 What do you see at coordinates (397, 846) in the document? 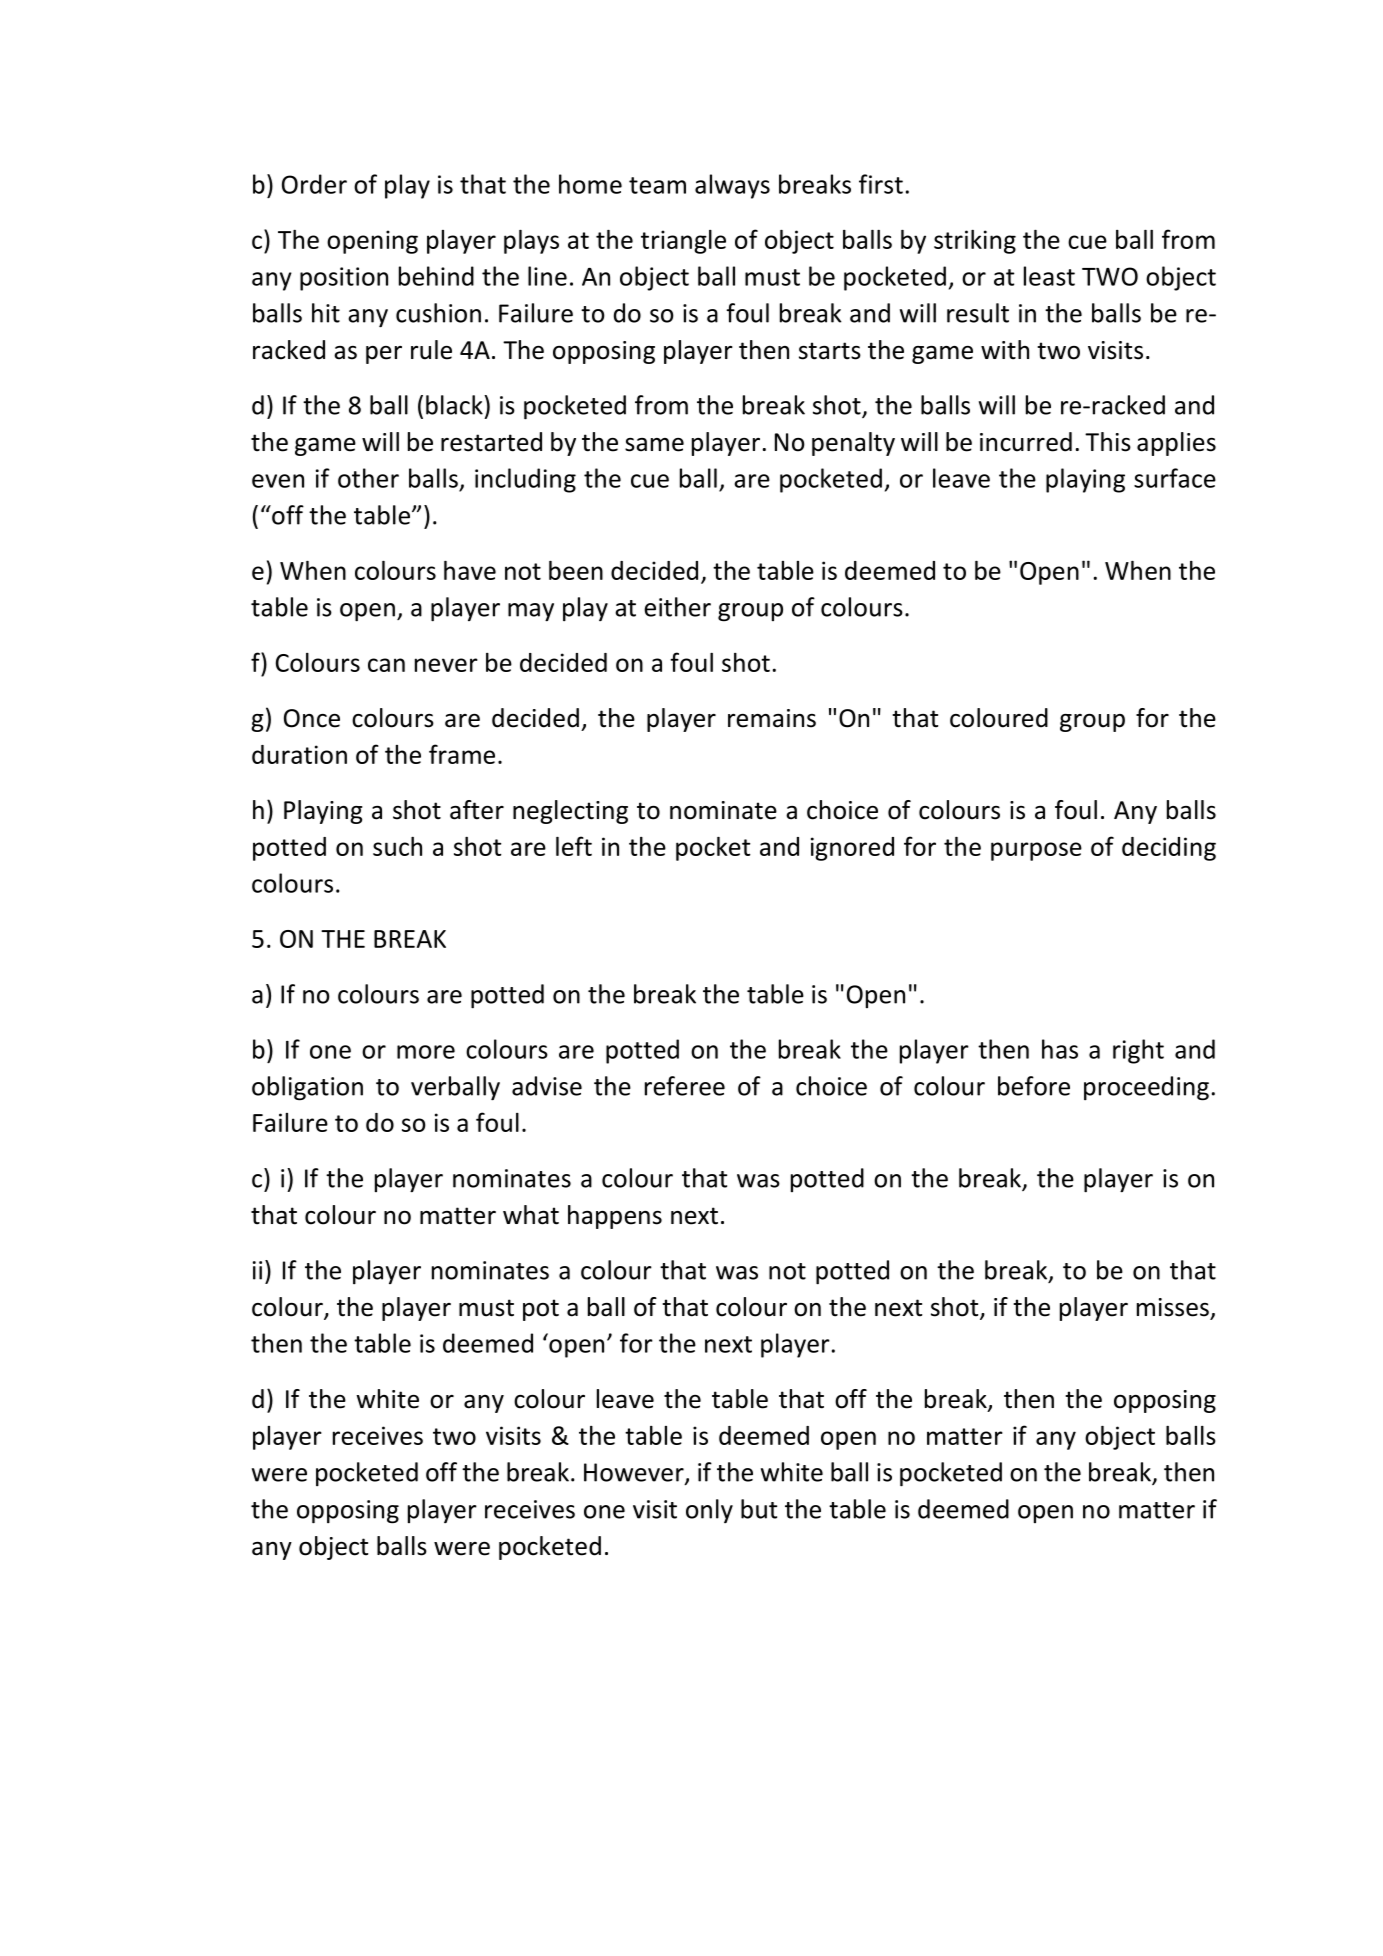
I see `such` at bounding box center [397, 846].
